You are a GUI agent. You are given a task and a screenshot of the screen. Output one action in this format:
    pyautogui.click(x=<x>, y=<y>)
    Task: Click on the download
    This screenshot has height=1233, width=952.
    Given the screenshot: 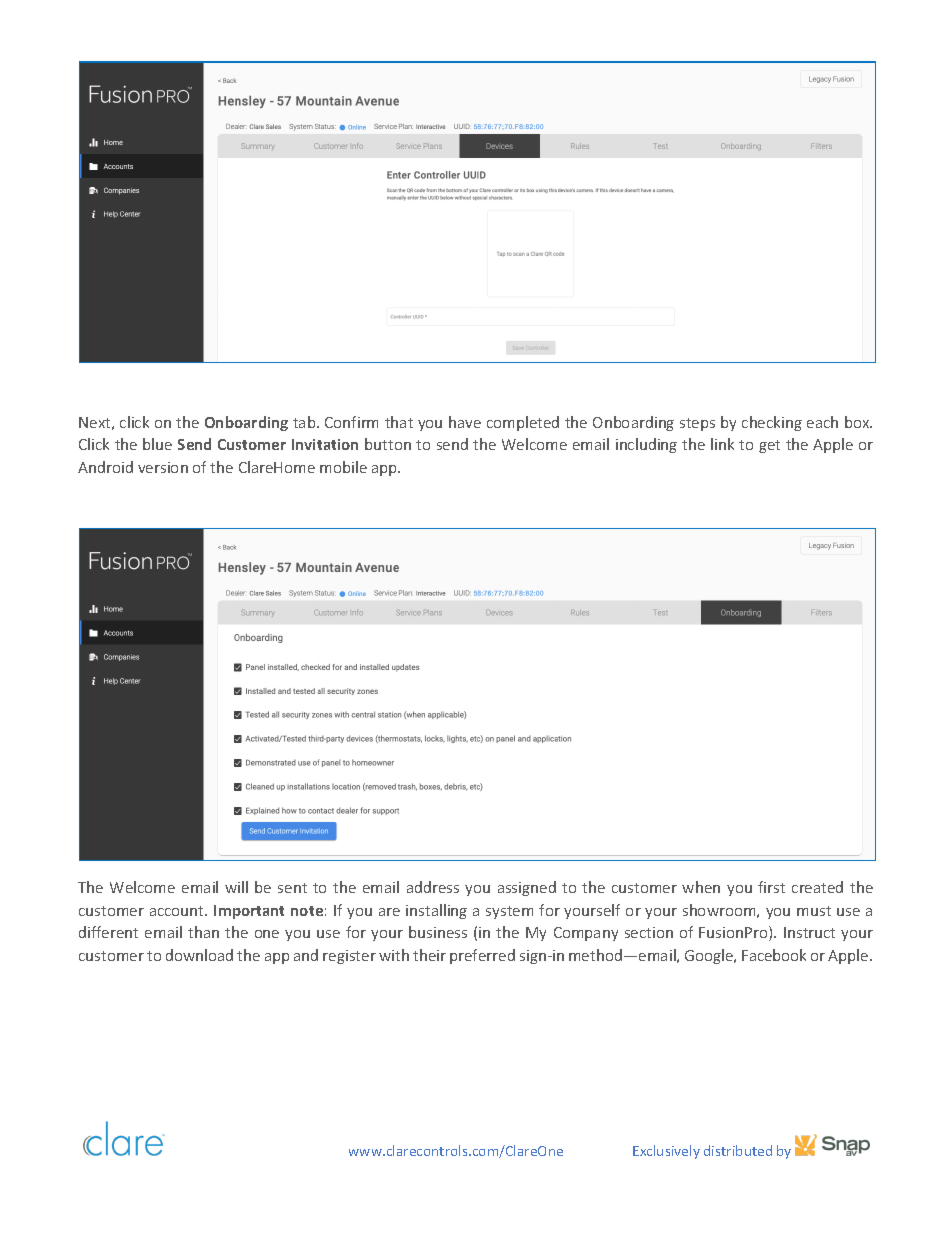 What is the action you would take?
    pyautogui.click(x=199, y=955)
